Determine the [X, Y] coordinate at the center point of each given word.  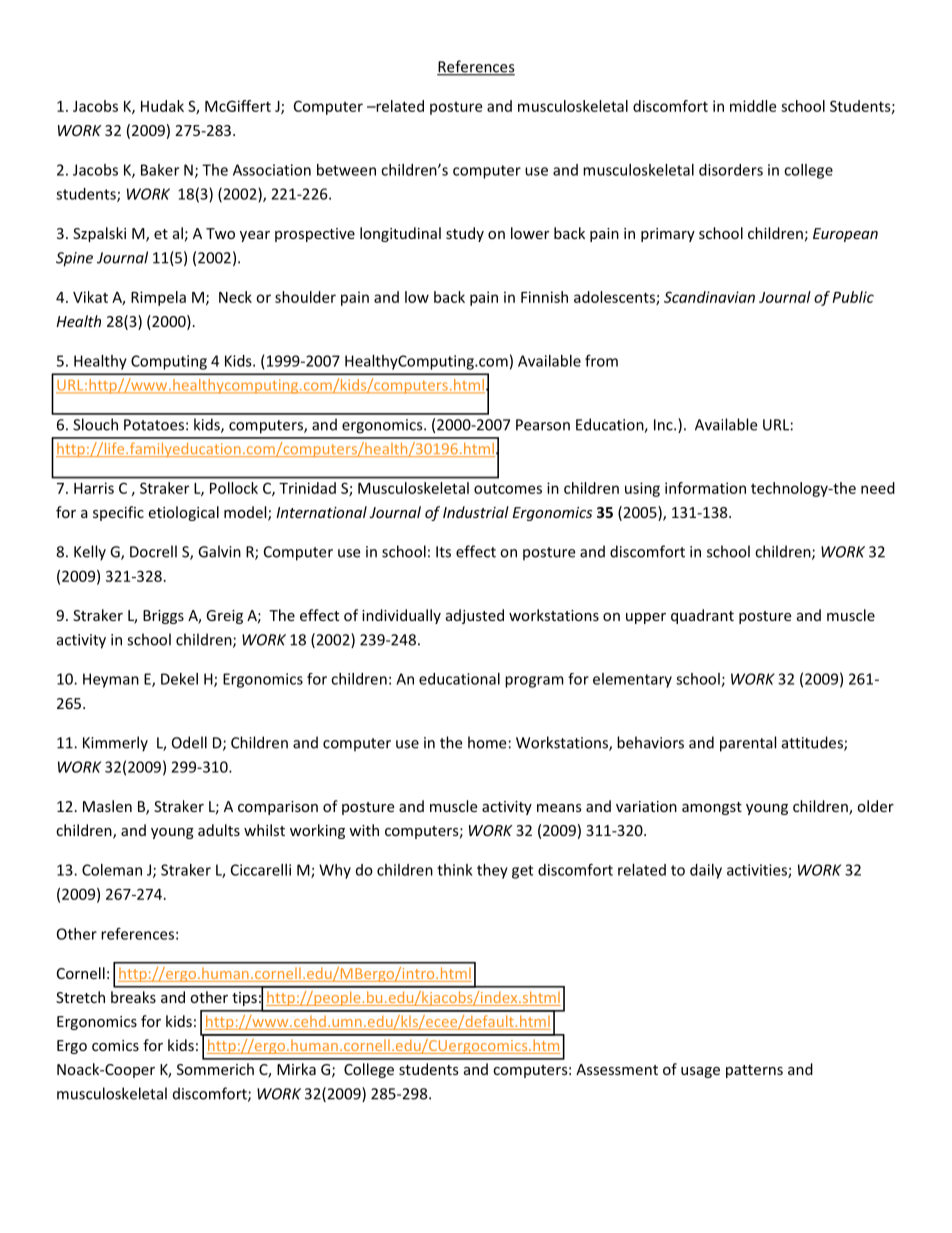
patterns [754, 1071]
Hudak [162, 106]
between [346, 170]
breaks [133, 997]
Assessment [617, 1069]
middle [753, 106]
